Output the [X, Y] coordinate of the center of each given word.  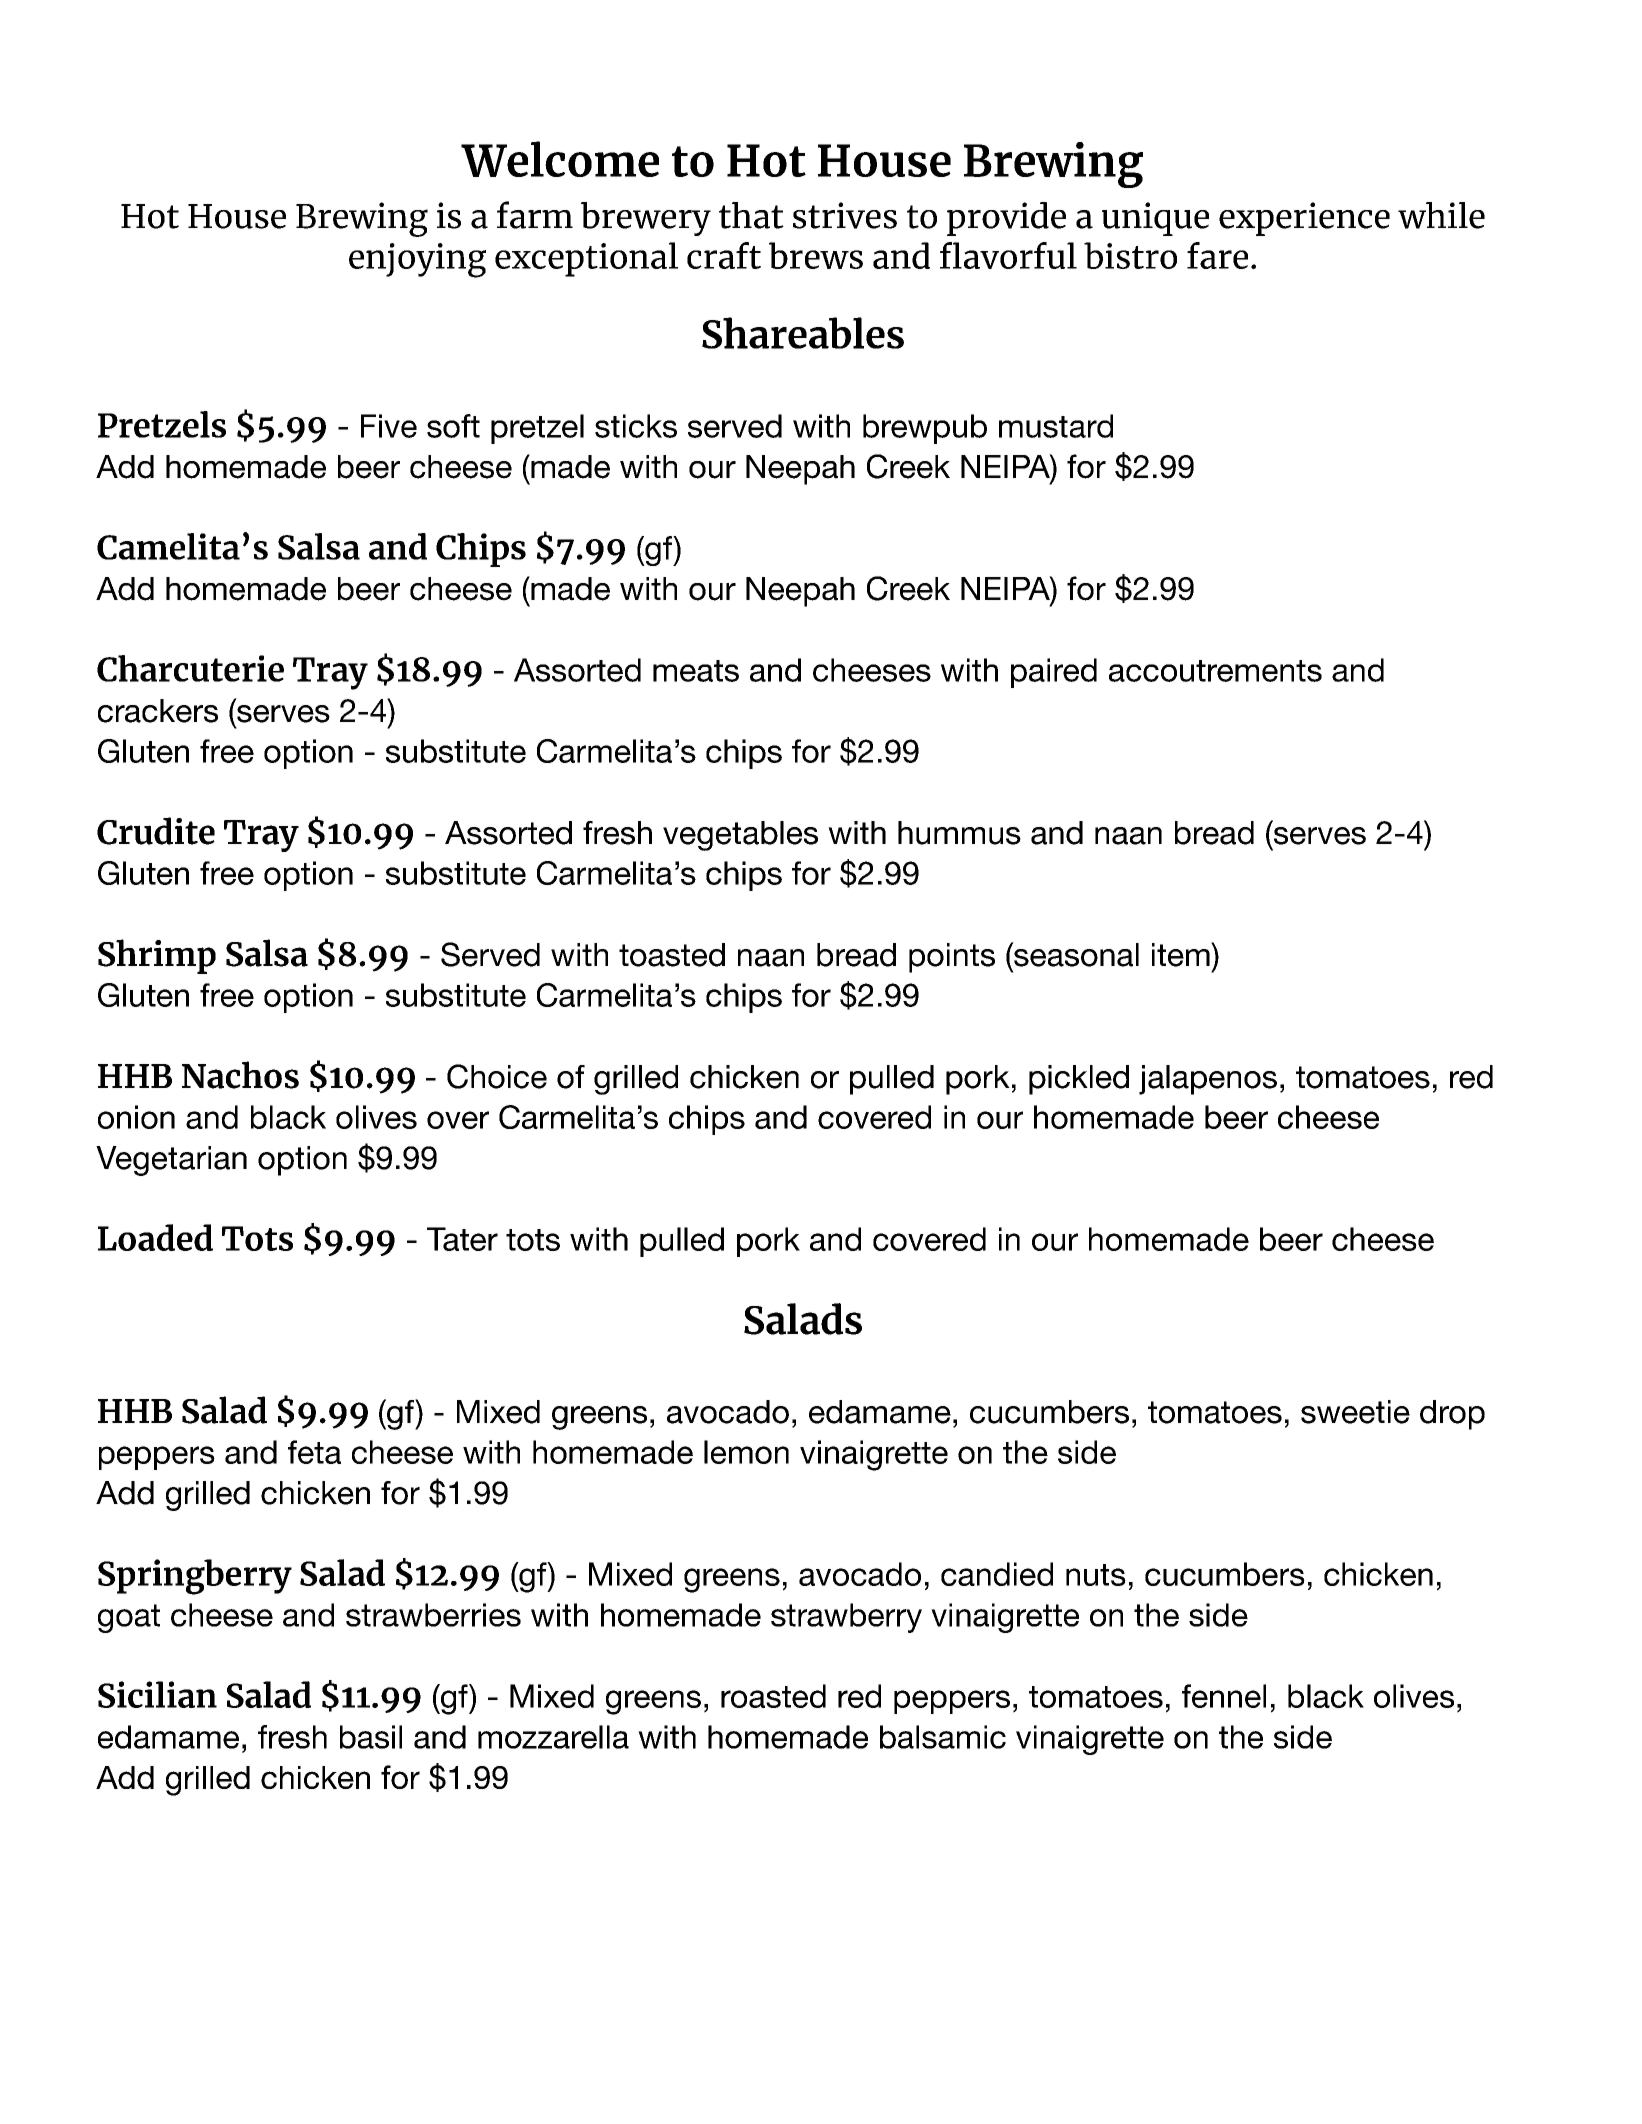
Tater [462, 1239]
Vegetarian [171, 1161]
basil [371, 1737]
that [751, 215]
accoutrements [1215, 671]
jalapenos [1208, 1080]
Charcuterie [190, 668]
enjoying [417, 260]
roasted [773, 1696]
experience [1304, 219]
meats [696, 671]
